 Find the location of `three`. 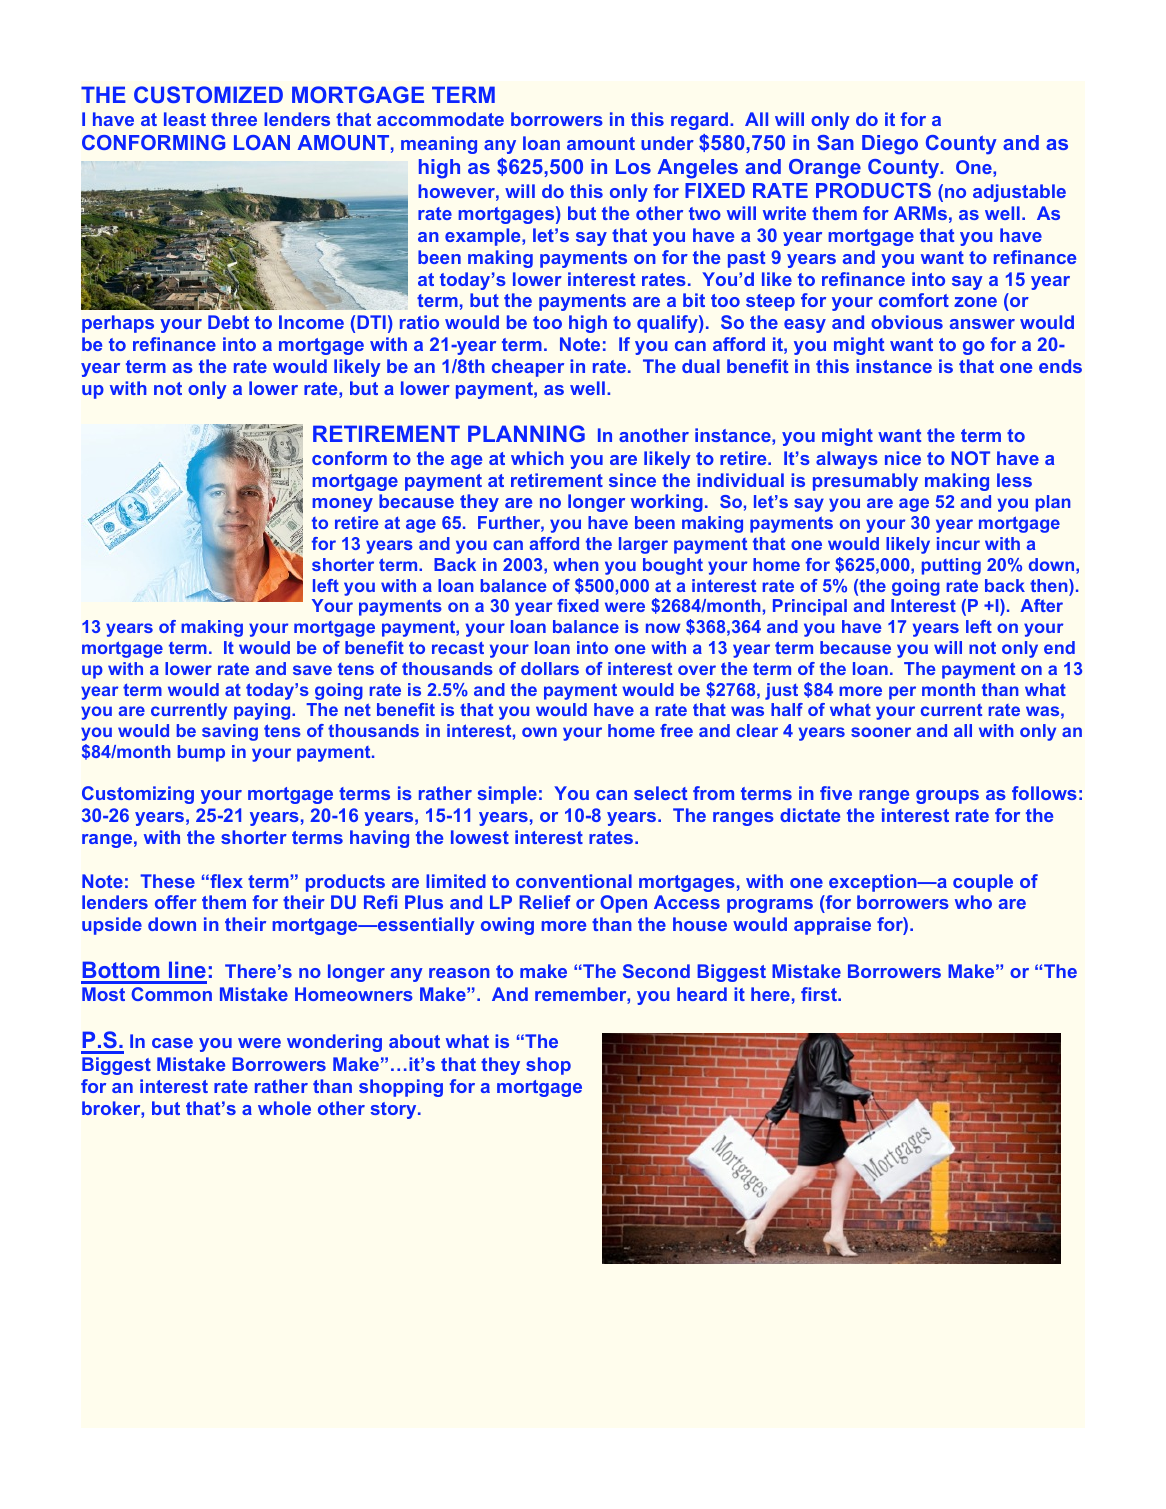

three is located at coordinates (234, 119).
